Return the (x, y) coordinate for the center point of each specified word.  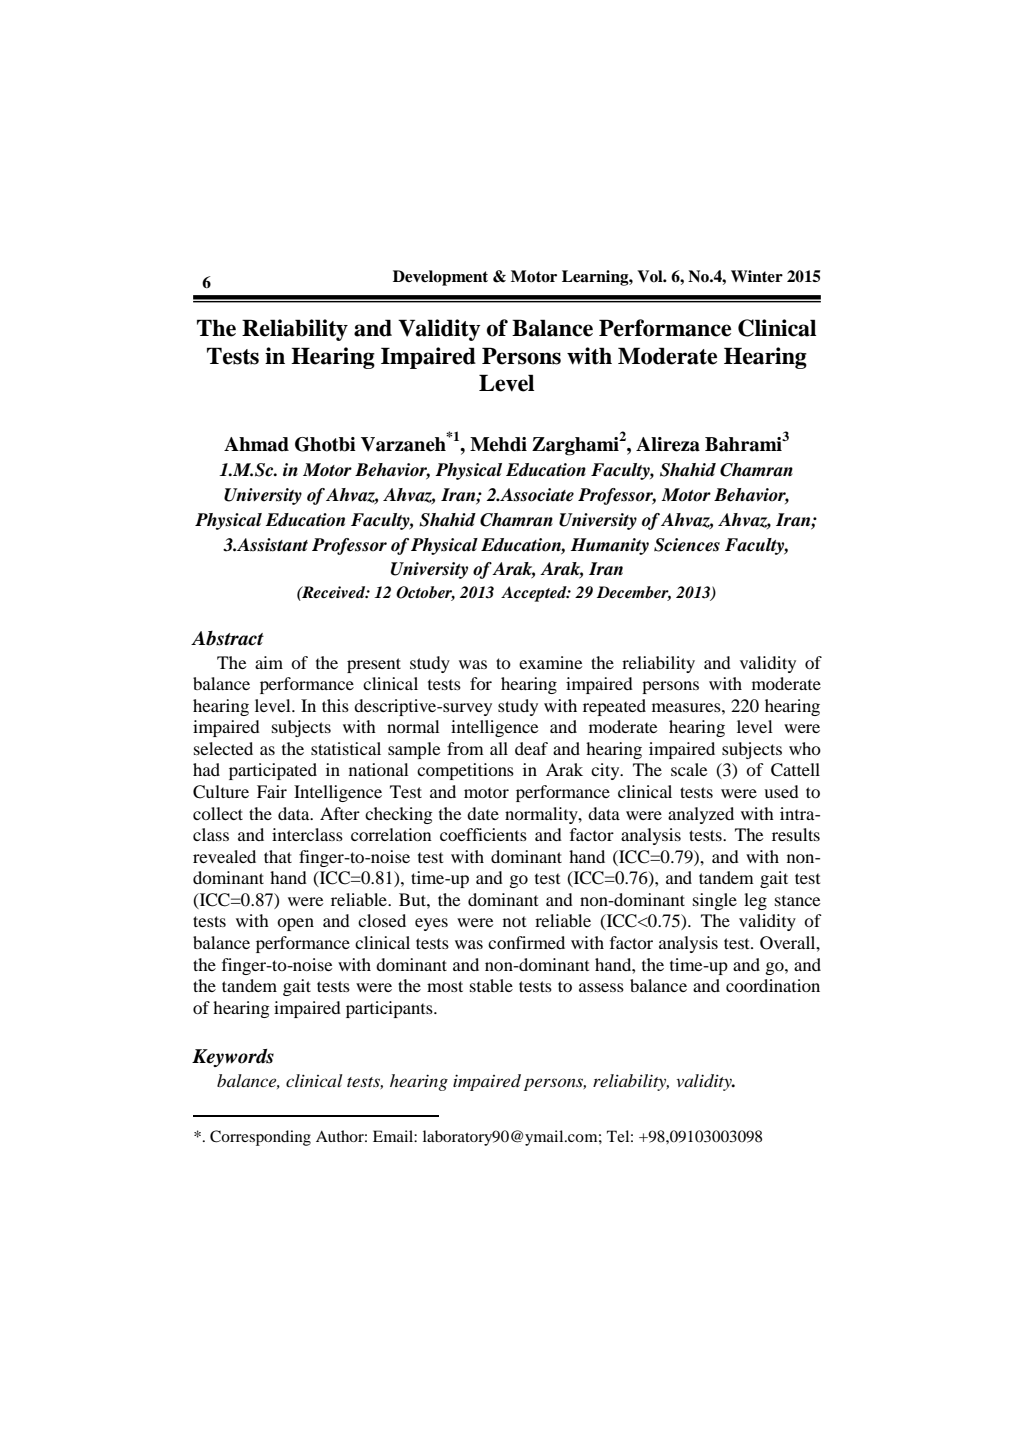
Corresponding (260, 1138)
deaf (531, 748)
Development (440, 278)
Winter (757, 276)
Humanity (610, 546)
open (295, 924)
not (514, 921)
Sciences (687, 545)
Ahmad (256, 444)
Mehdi (498, 444)
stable (491, 985)
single (715, 901)
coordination (773, 985)
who (805, 748)
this (335, 705)
